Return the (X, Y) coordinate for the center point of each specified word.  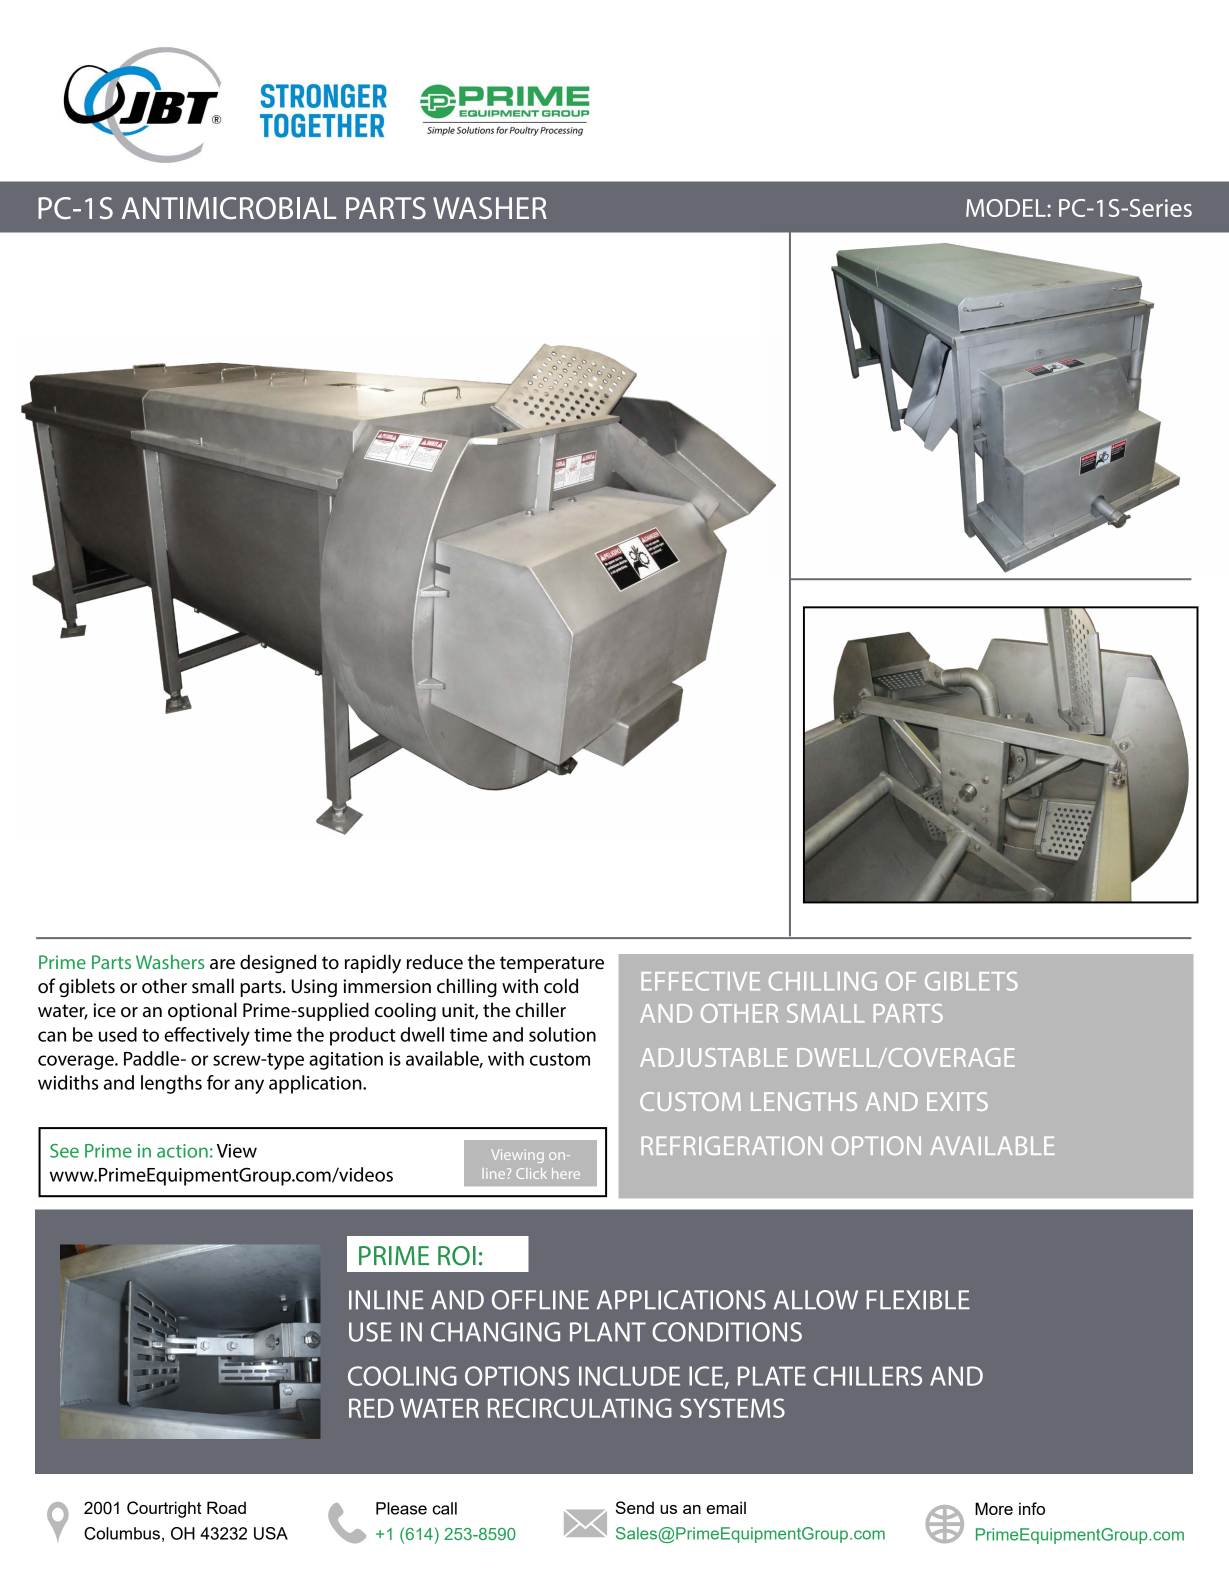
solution (562, 1034)
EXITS (957, 1101)
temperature (552, 964)
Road (226, 1507)
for (218, 1082)
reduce (435, 962)
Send (635, 1507)
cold (561, 986)
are (222, 964)
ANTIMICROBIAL (229, 208)
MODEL (1007, 208)
